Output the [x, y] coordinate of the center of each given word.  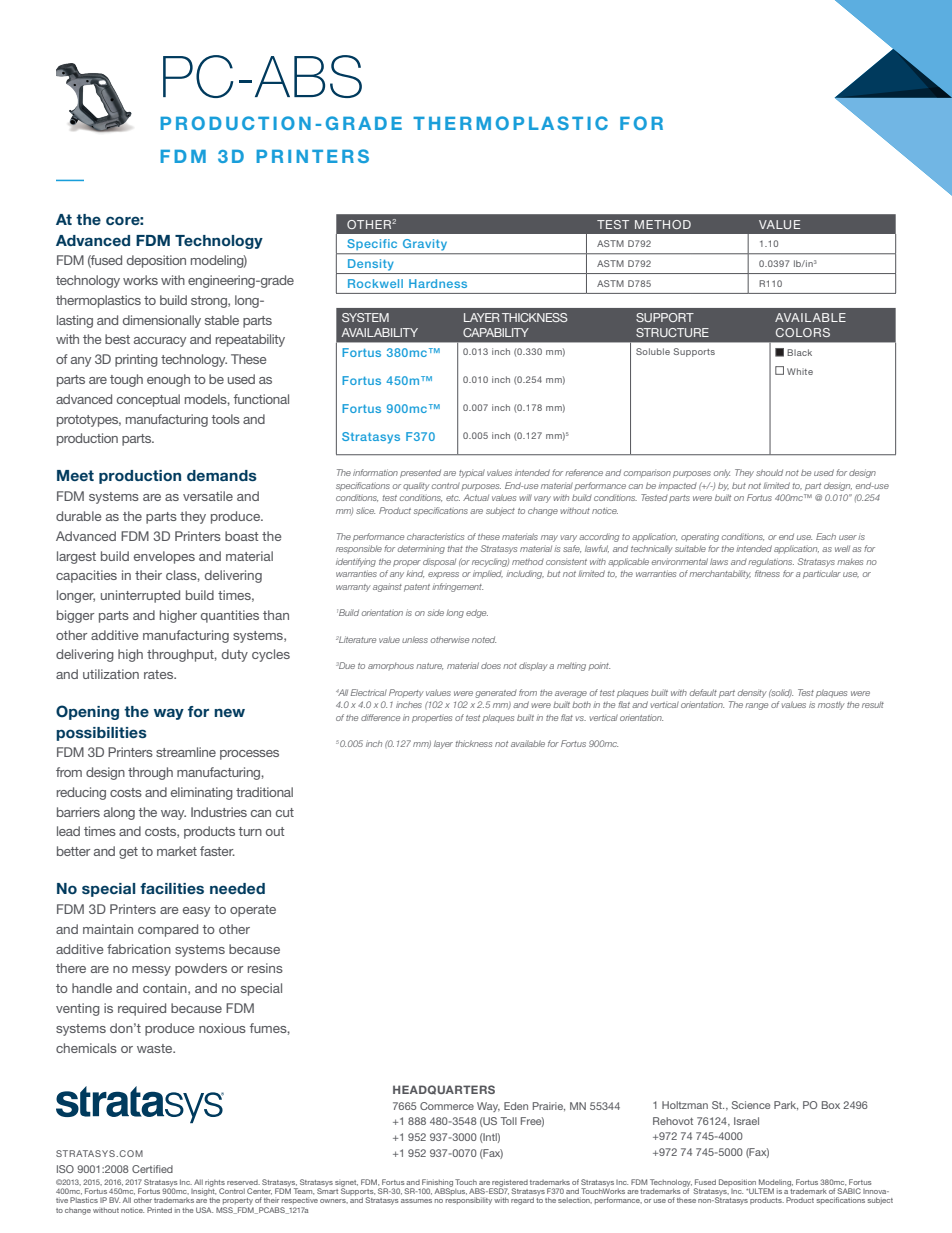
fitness [767, 573]
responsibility [469, 1201]
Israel [746, 1121]
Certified [152, 1169]
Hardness [438, 283]
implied [488, 574]
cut [285, 812]
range [756, 706]
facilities [172, 888]
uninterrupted [140, 596]
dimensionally [162, 321]
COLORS [803, 332]
